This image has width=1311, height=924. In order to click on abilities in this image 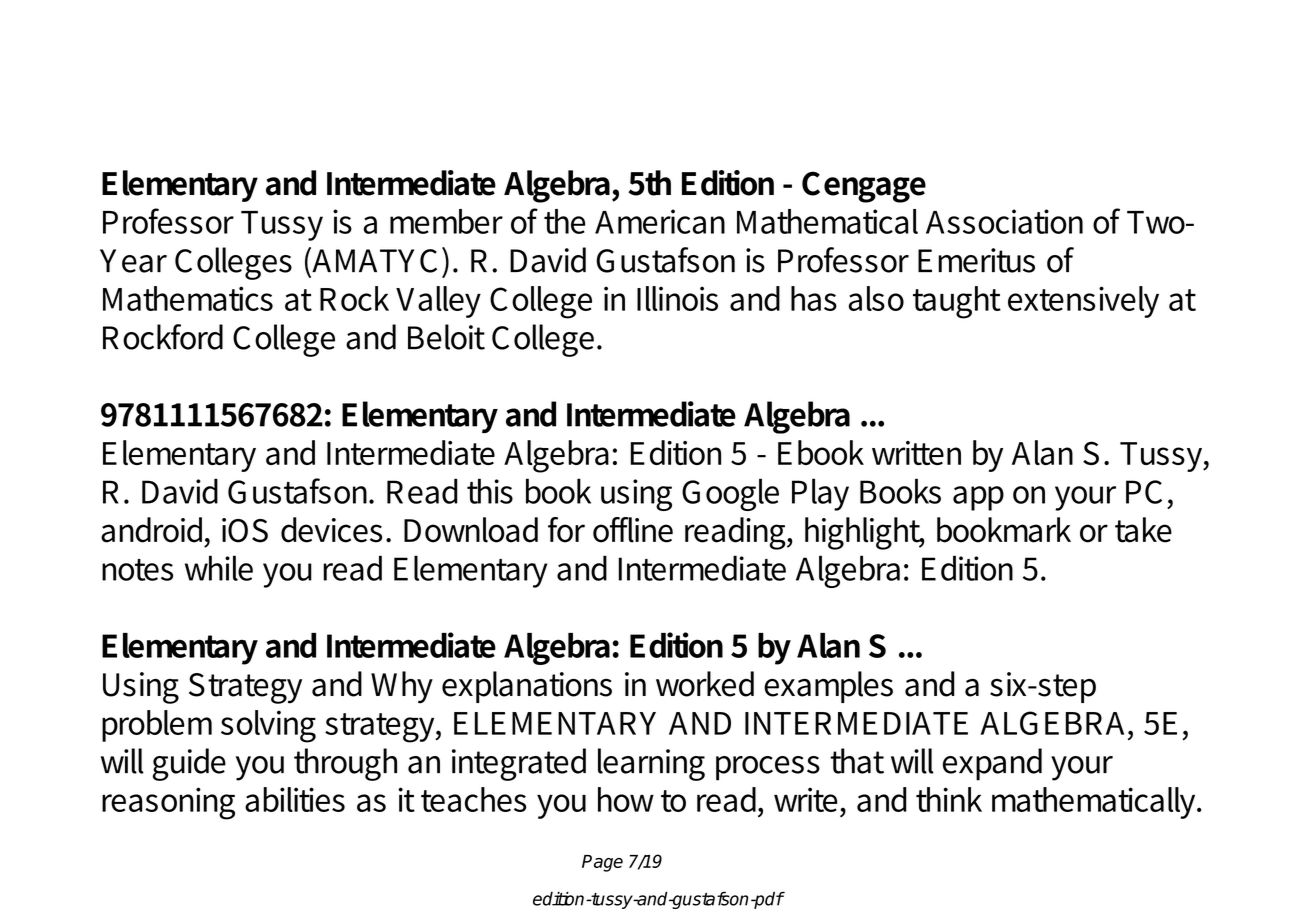, I will do `click(295, 799)`.
